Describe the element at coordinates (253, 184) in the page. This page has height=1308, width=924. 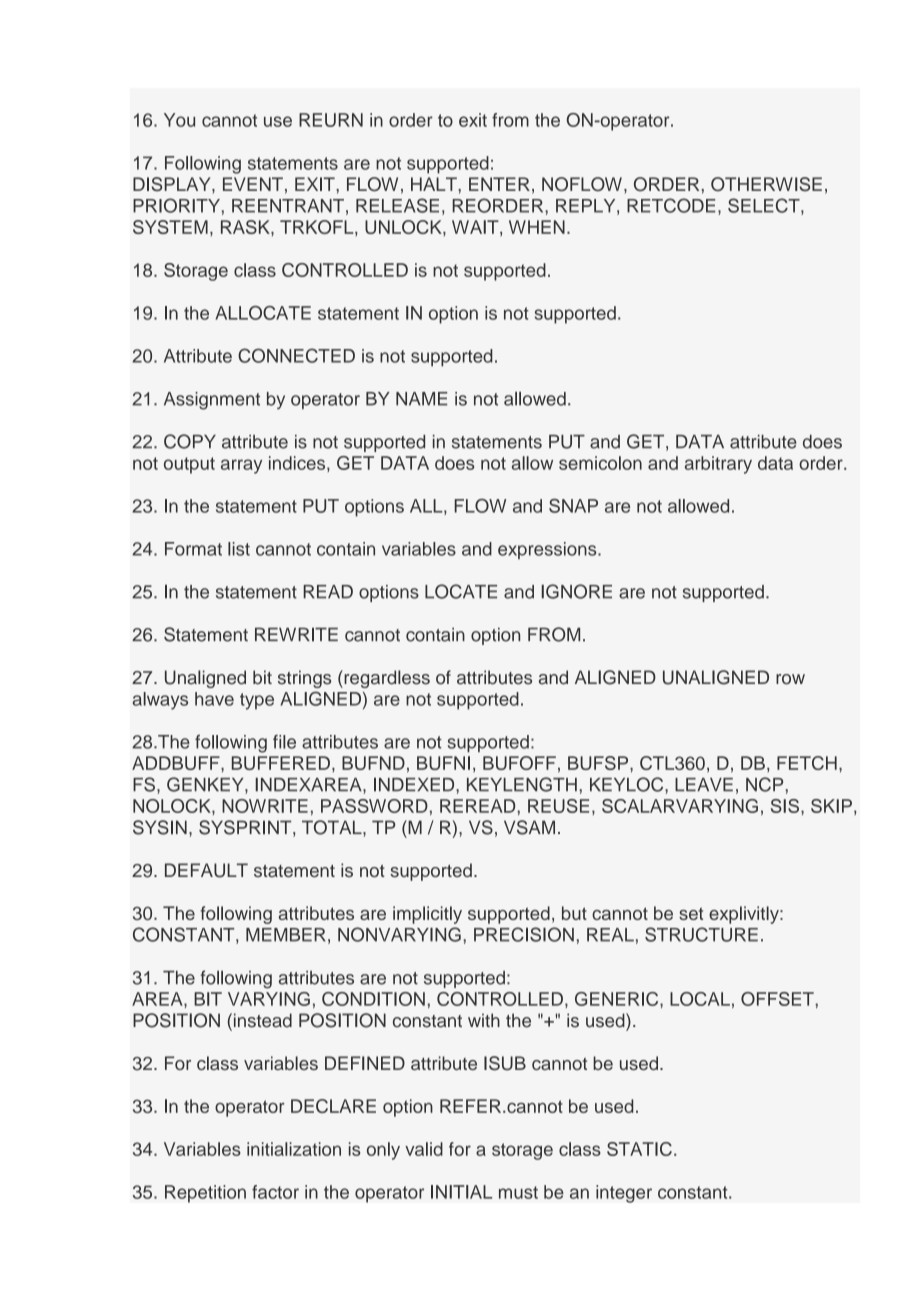
I see `EVENT` at that location.
